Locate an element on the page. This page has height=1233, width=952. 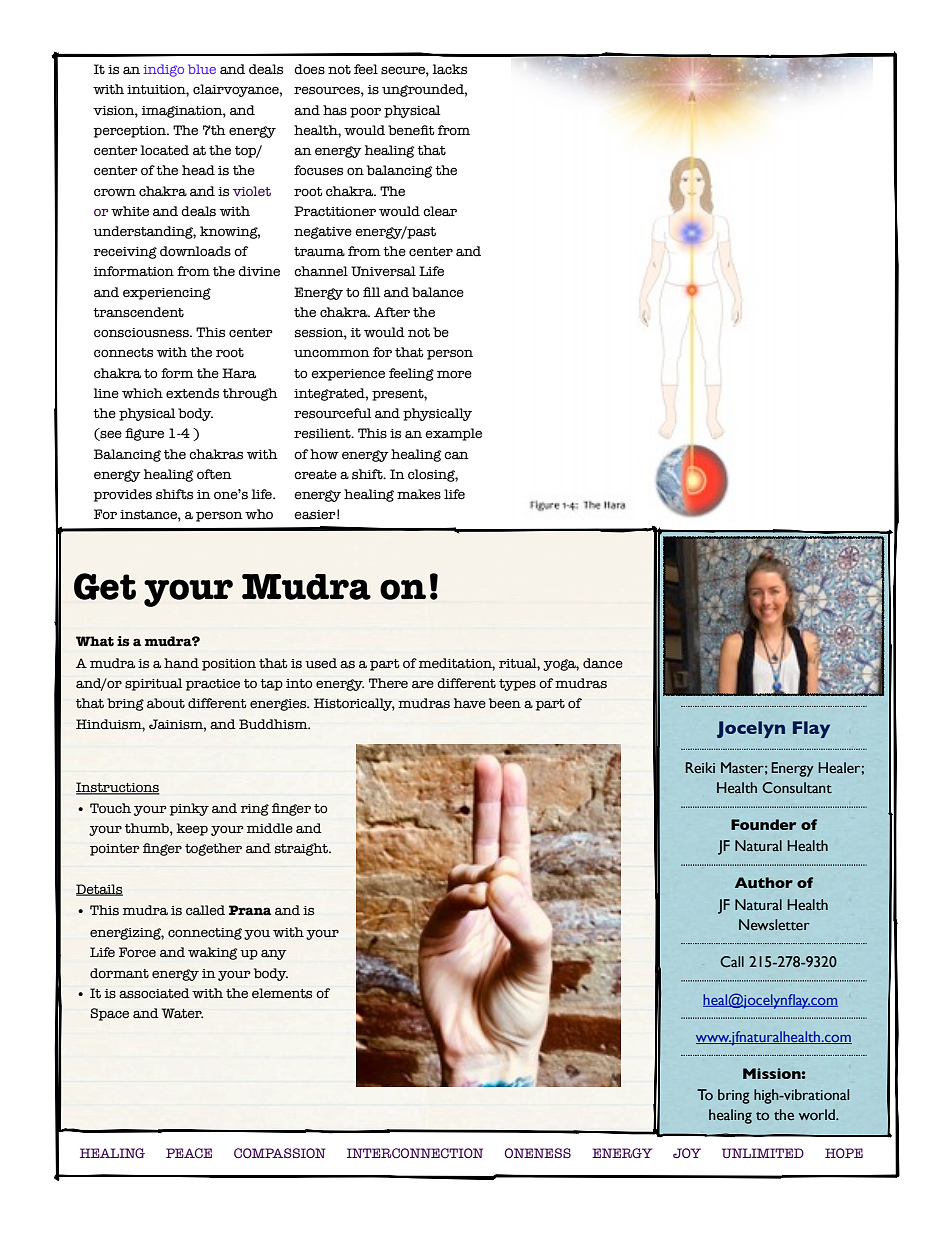
figure is located at coordinates (144, 434).
